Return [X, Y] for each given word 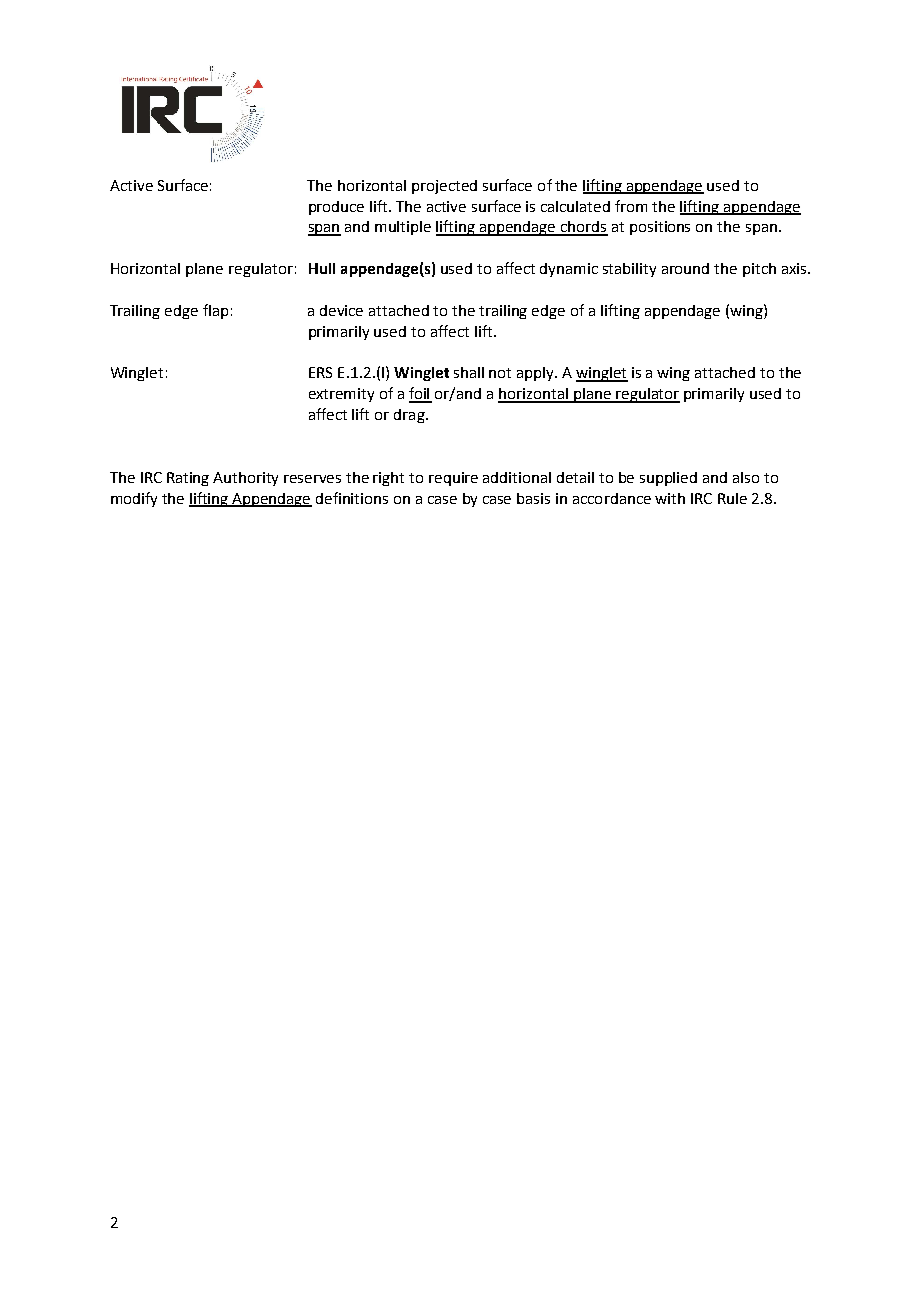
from [631, 206]
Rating [188, 479]
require [453, 479]
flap [215, 311]
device [341, 310]
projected [444, 187]
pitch [759, 270]
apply [537, 374]
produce [336, 208]
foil [420, 394]
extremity [341, 395]
